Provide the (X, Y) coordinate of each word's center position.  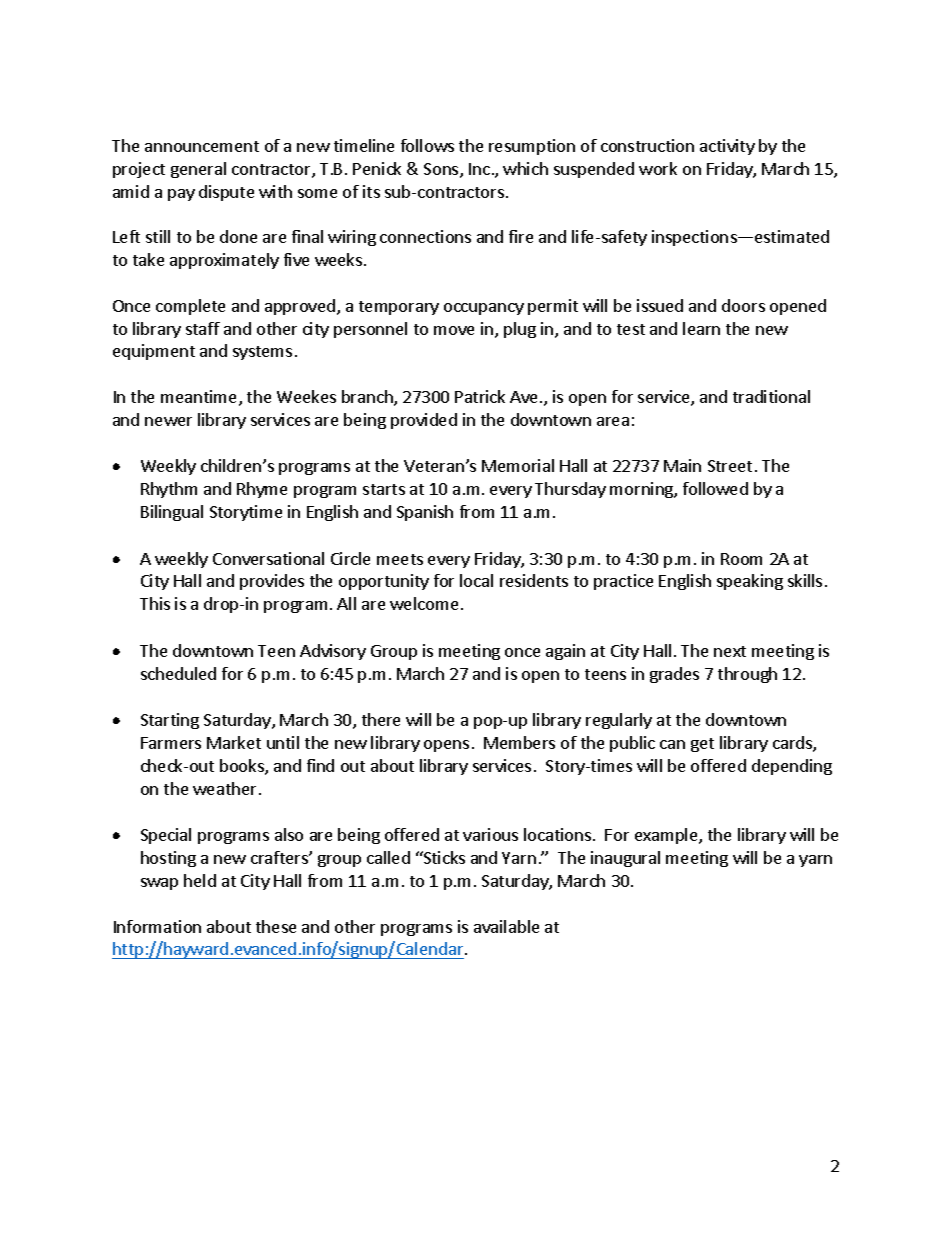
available (506, 926)
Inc (479, 169)
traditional (771, 396)
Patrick (480, 396)
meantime (200, 398)
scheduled (178, 673)
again (565, 652)
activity (727, 147)
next (730, 651)
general (198, 170)
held (200, 880)
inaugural (625, 859)
